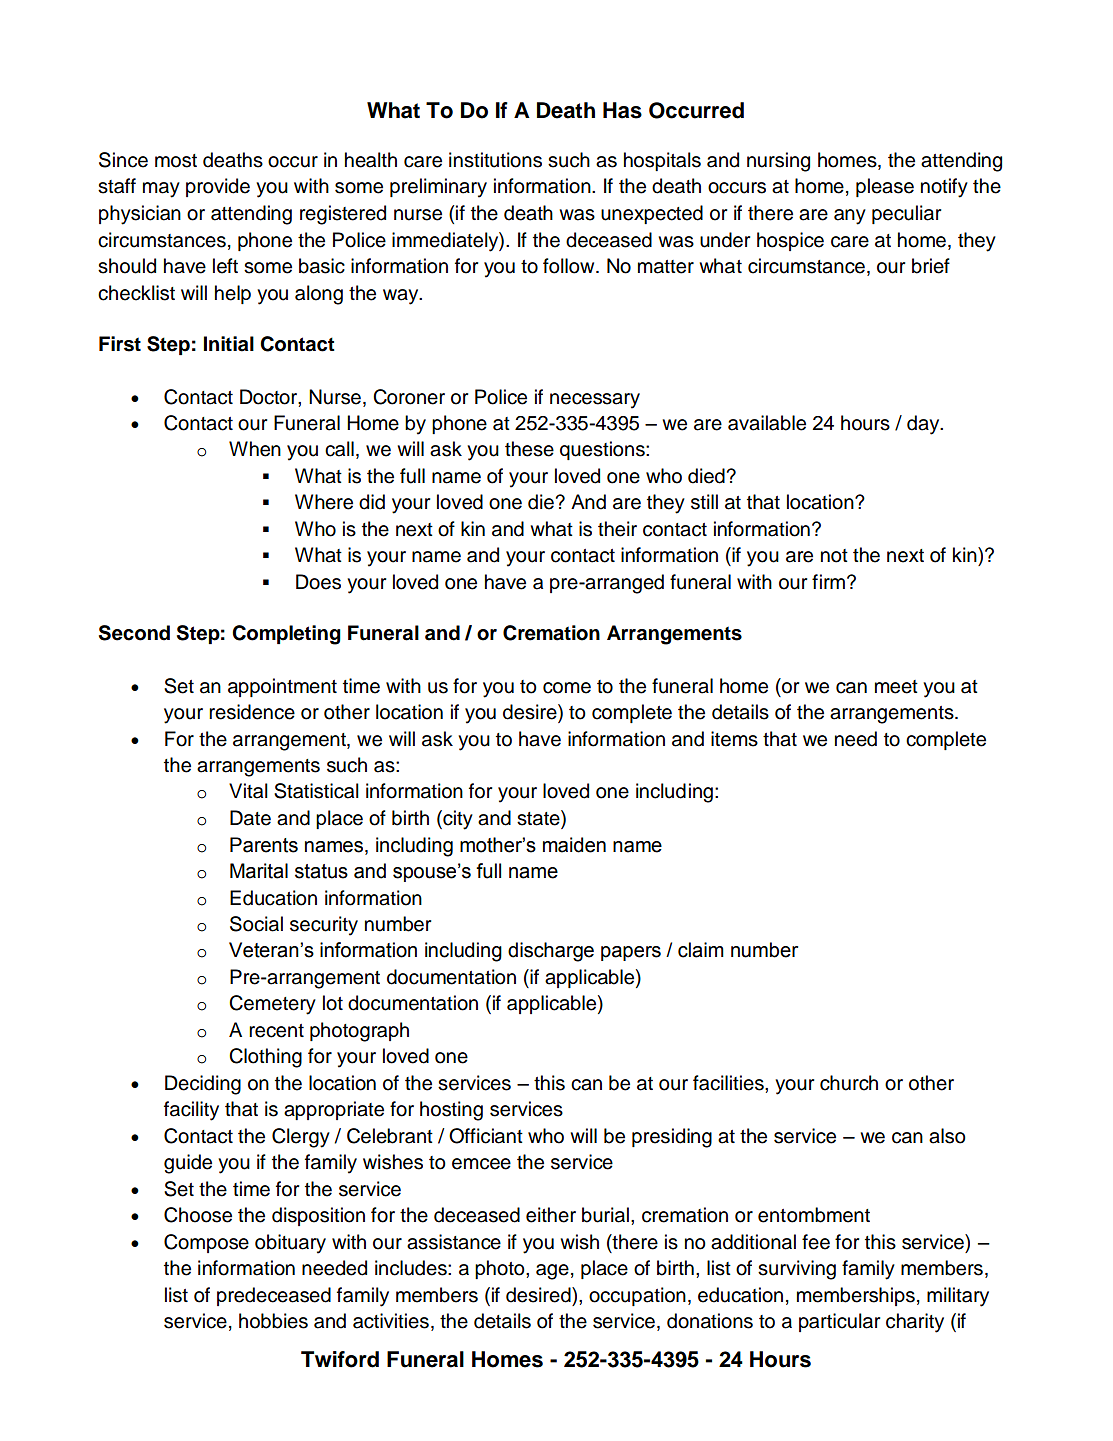  What do you see at coordinates (495, 160) in the image?
I see `institutions` at bounding box center [495, 160].
